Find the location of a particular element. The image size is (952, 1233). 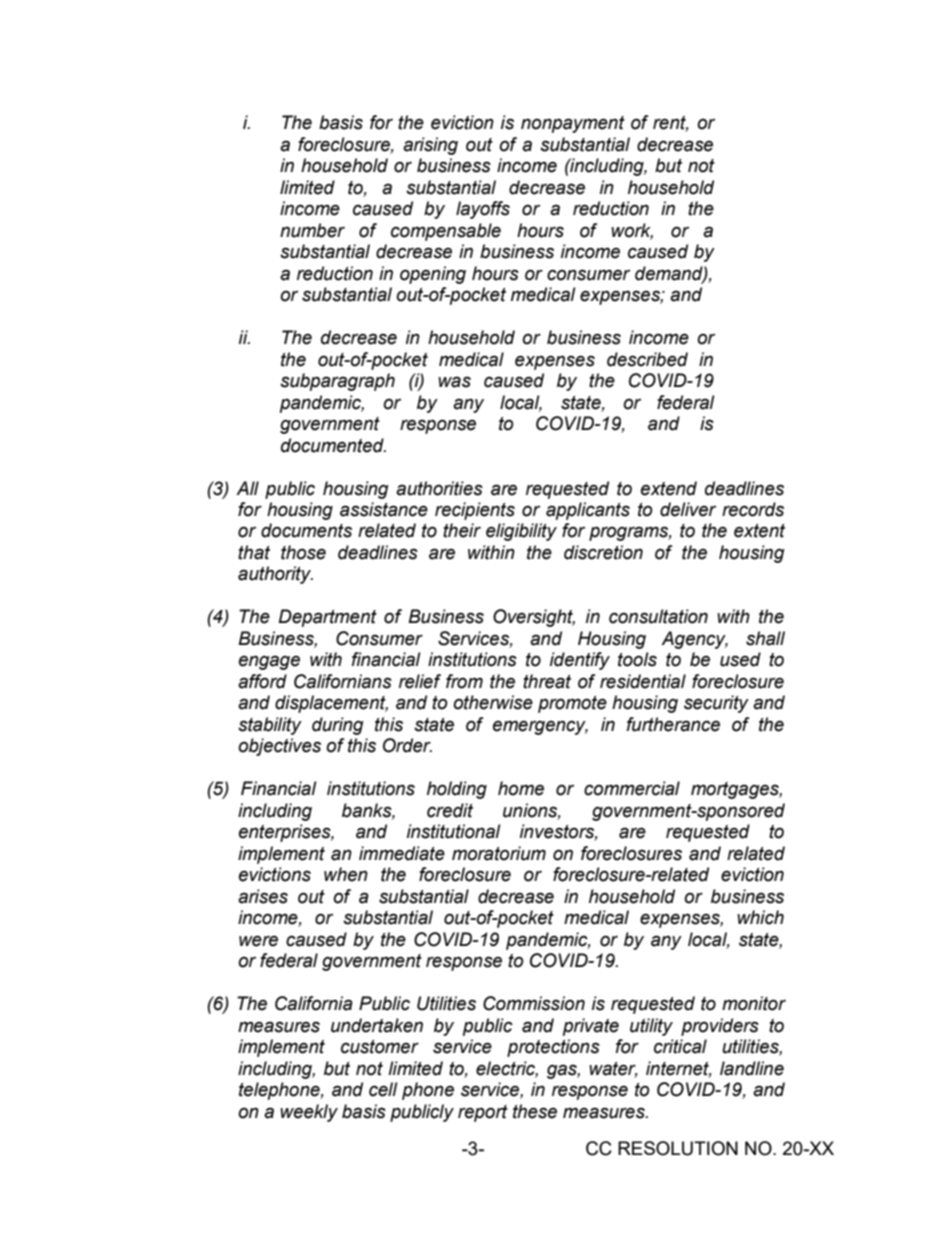

these is located at coordinates (535, 1111).
